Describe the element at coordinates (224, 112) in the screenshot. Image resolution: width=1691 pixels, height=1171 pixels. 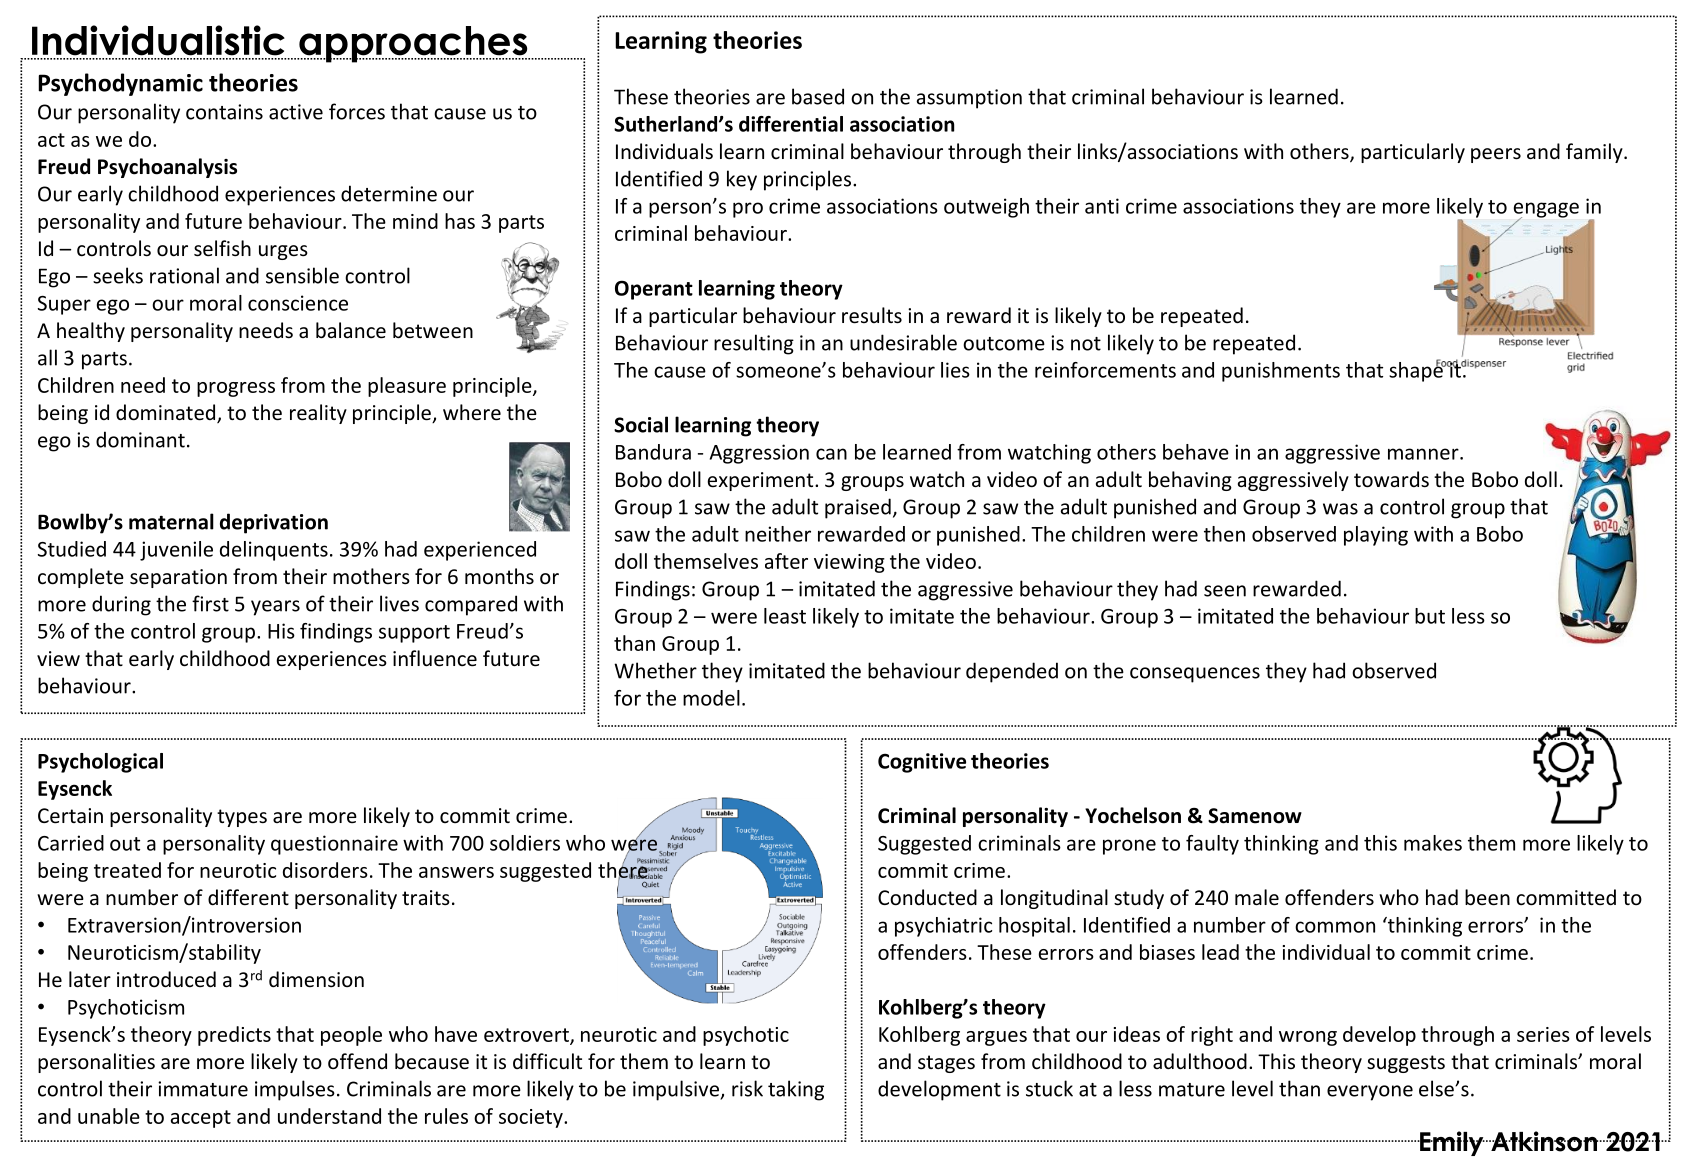
I see `contains` at that location.
